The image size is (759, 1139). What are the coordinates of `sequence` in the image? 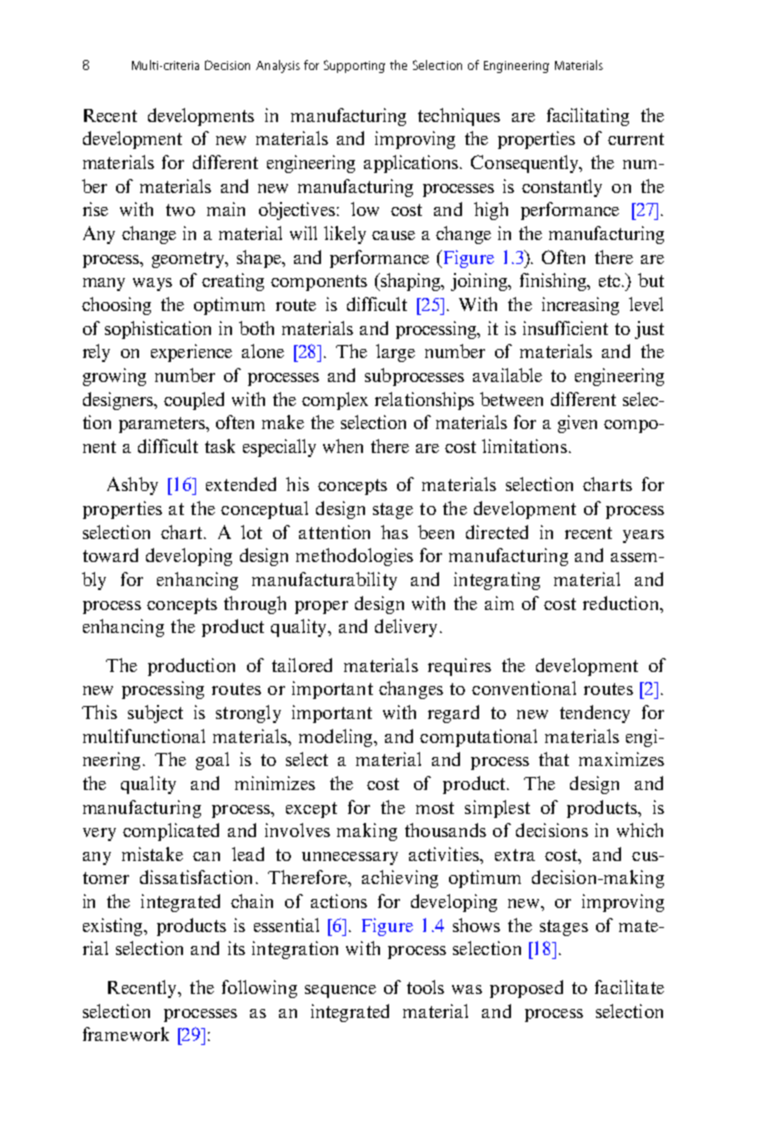 It's located at (340, 991).
